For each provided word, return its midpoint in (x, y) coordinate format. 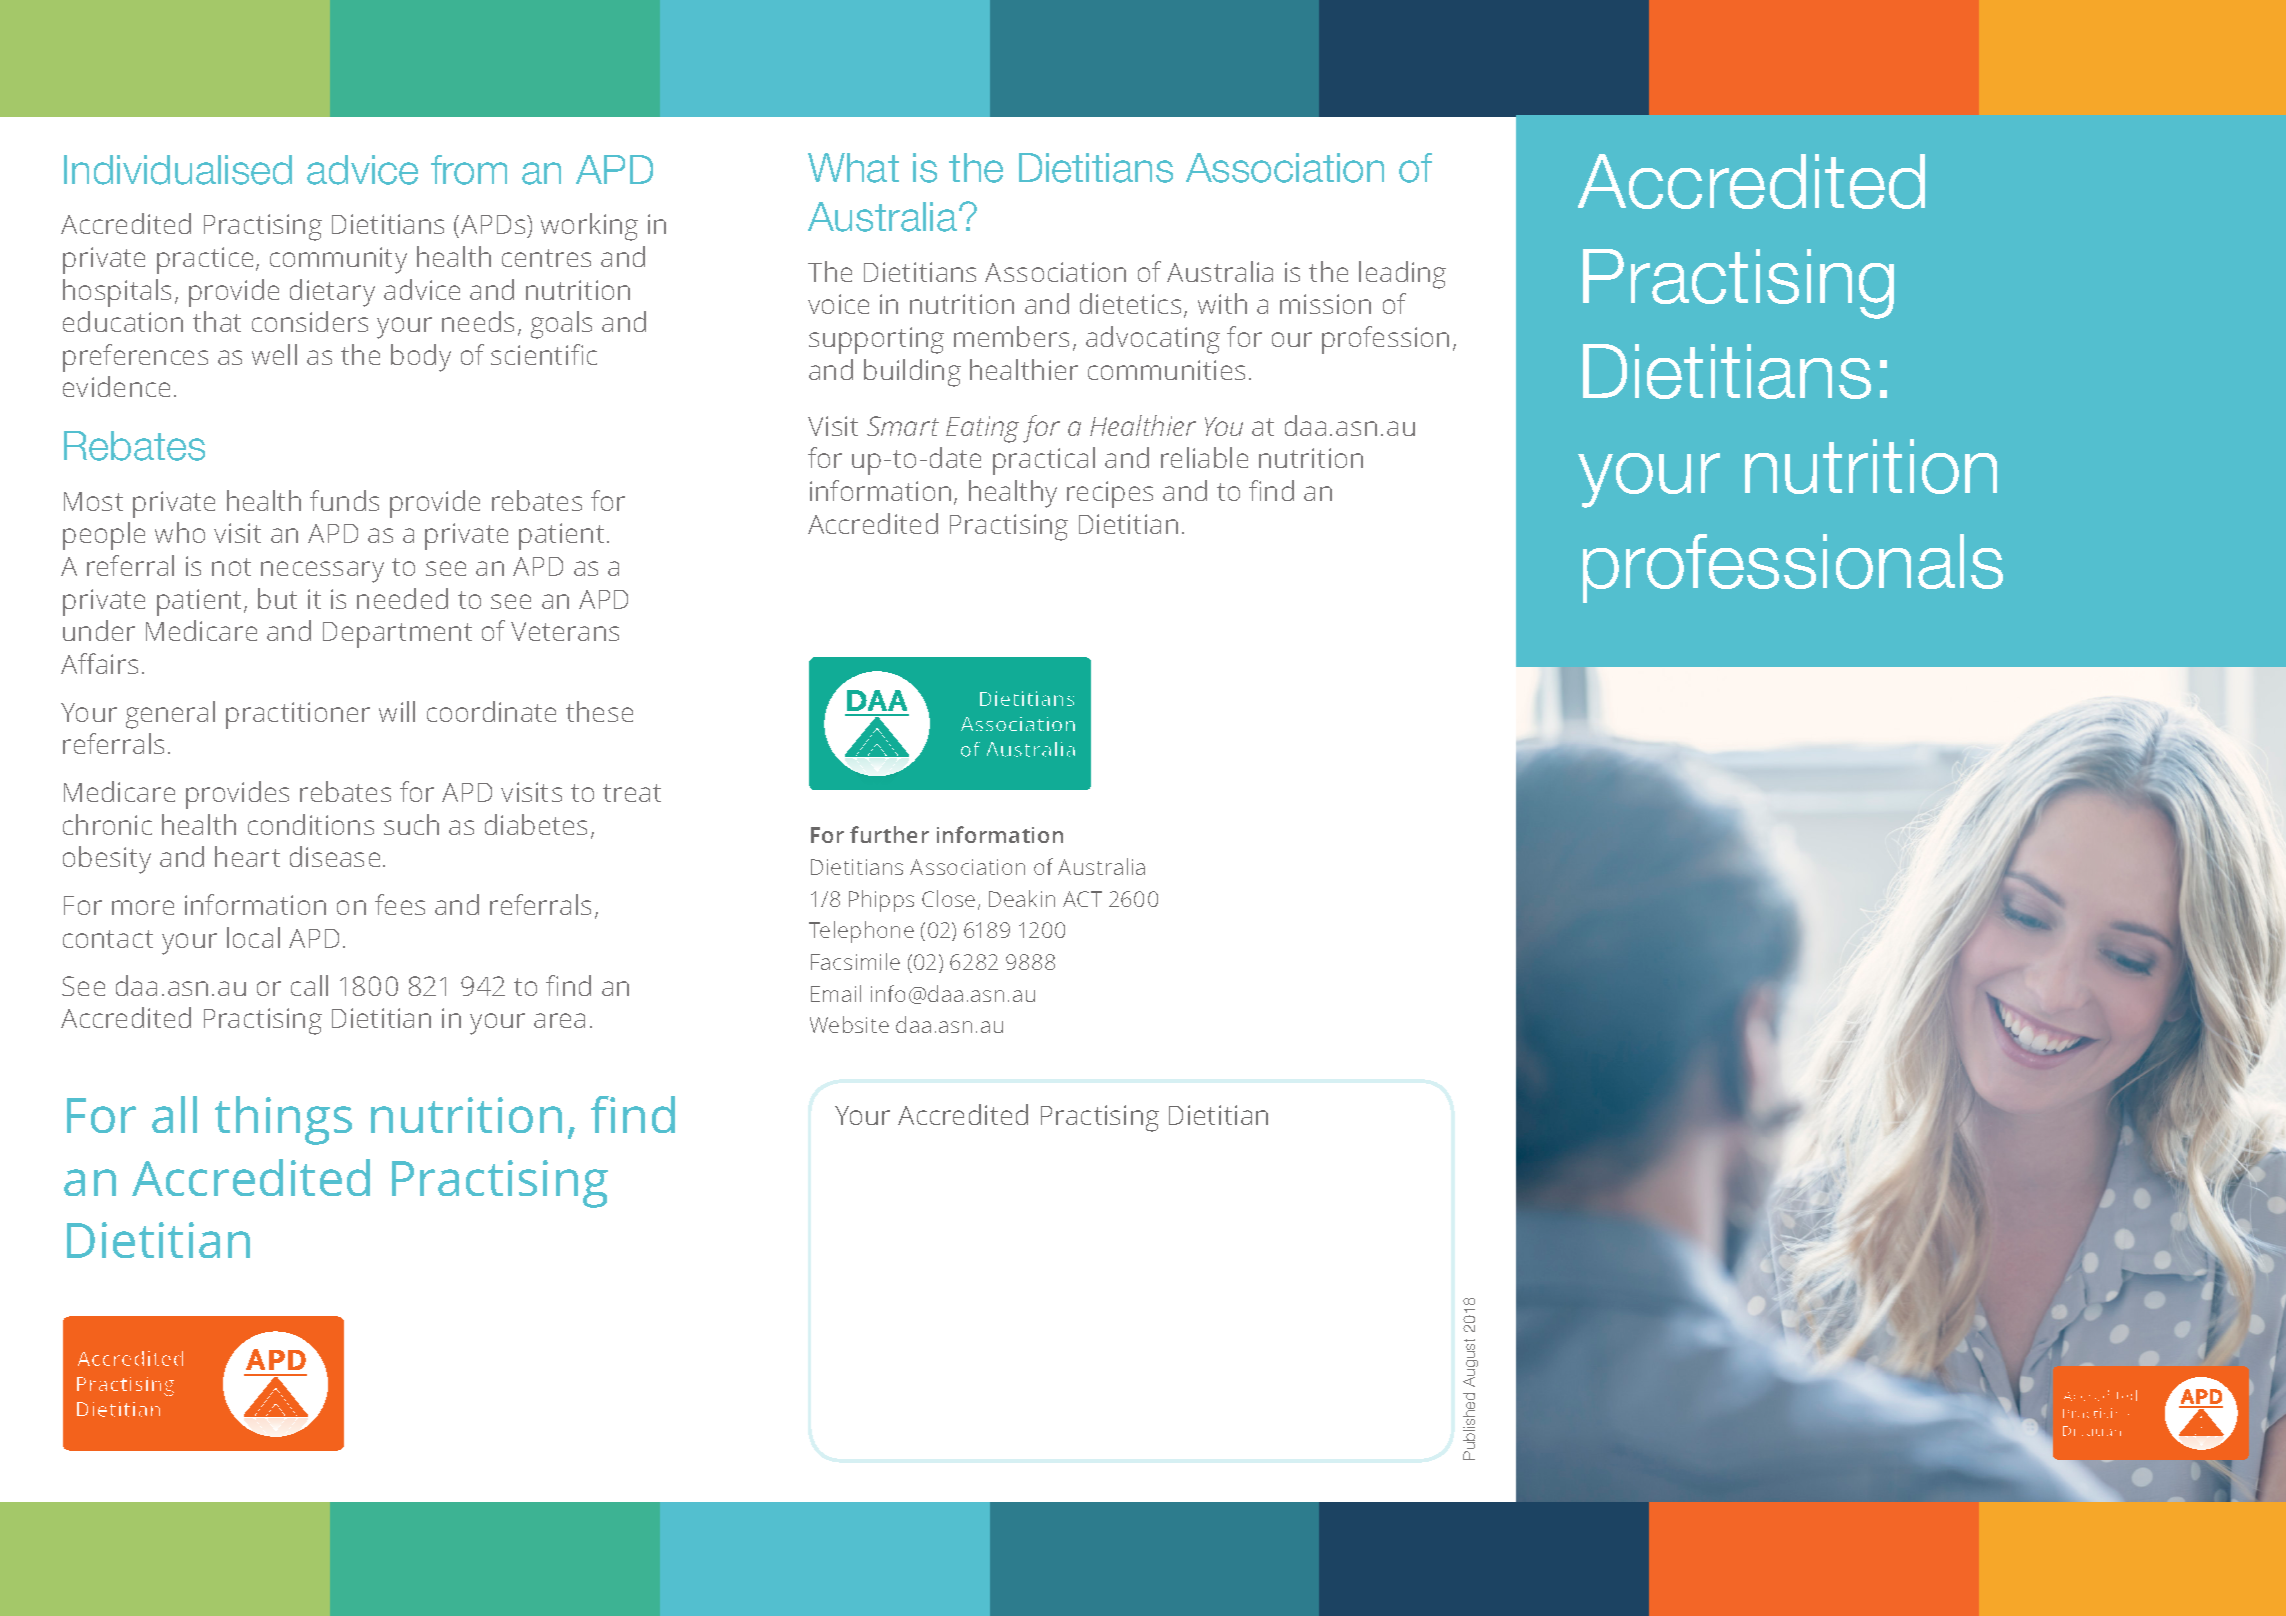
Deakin (1022, 898)
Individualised (178, 170)
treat (632, 793)
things (283, 1120)
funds (344, 500)
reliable (1204, 457)
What (853, 168)
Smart (903, 426)
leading (1402, 275)
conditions (311, 824)
